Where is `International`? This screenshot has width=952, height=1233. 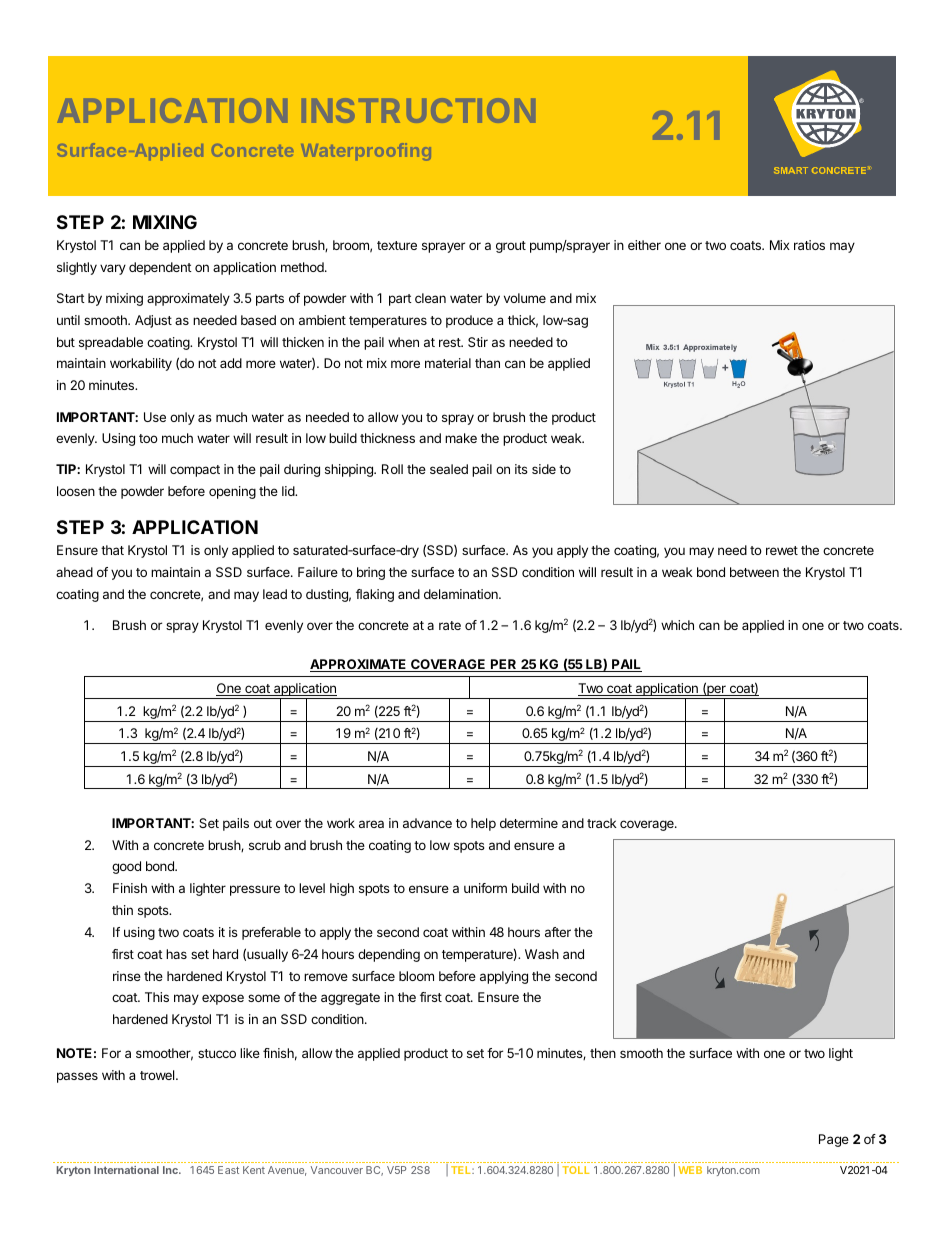
International is located at coordinates (126, 1170).
